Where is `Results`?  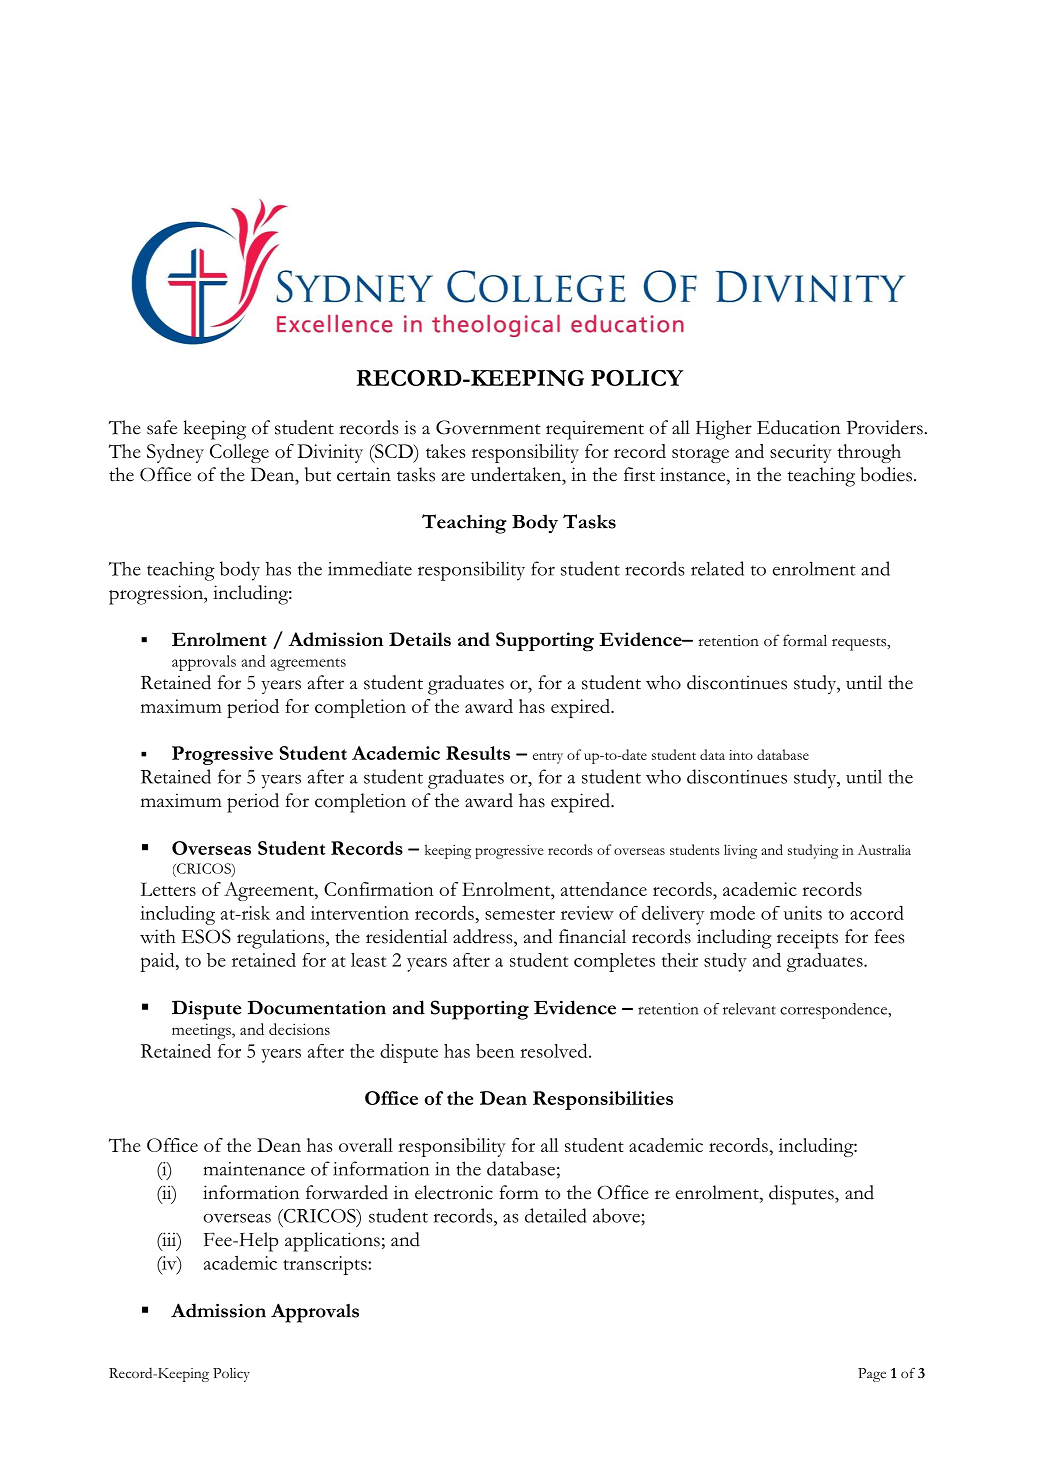 Results is located at coordinates (478, 753).
